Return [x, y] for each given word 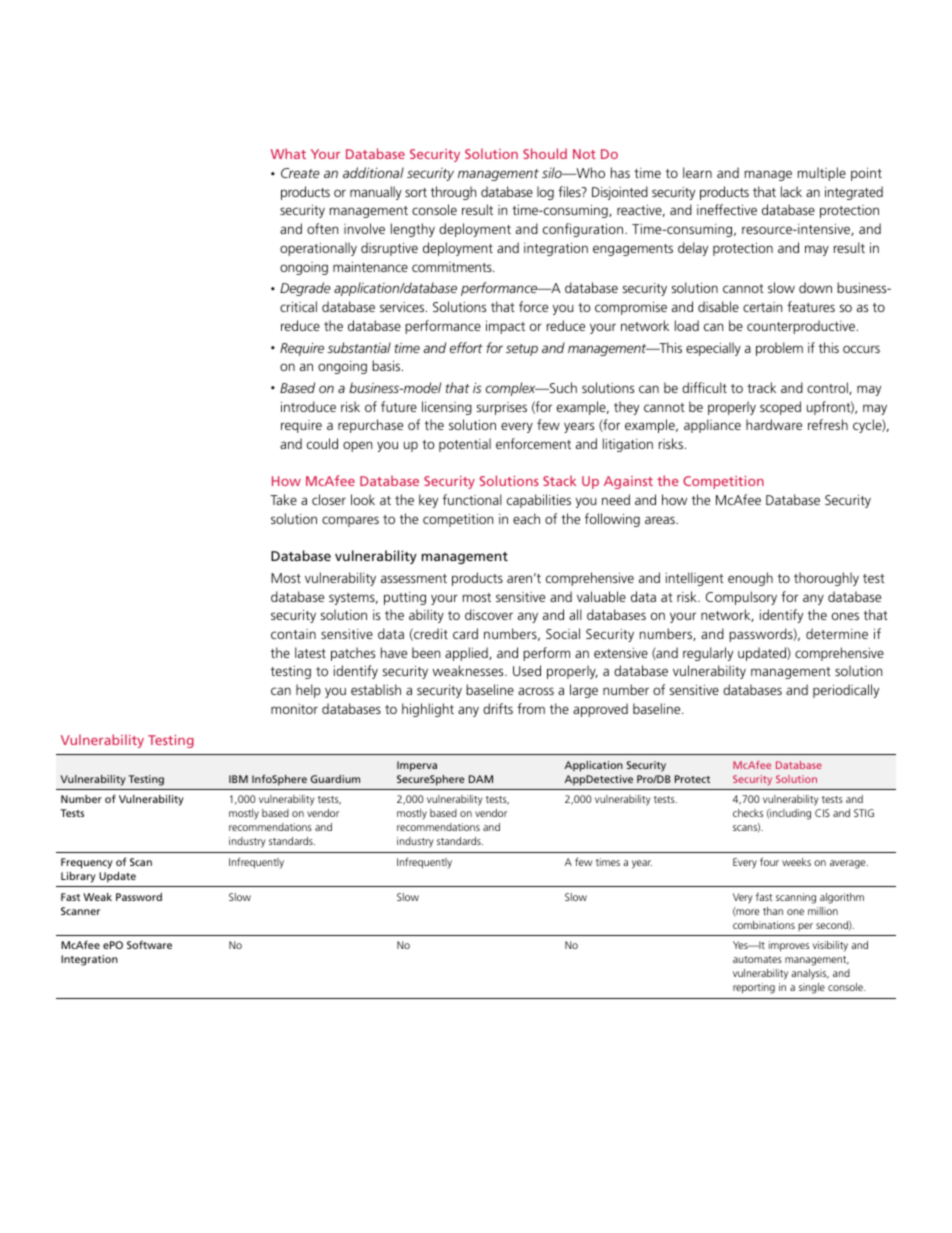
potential [465, 445]
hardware [774, 424]
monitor [294, 709]
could [322, 443]
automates [757, 959]
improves [789, 946]
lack [791, 191]
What [288, 153]
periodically [846, 691]
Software [149, 944]
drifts [498, 708]
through [453, 193]
